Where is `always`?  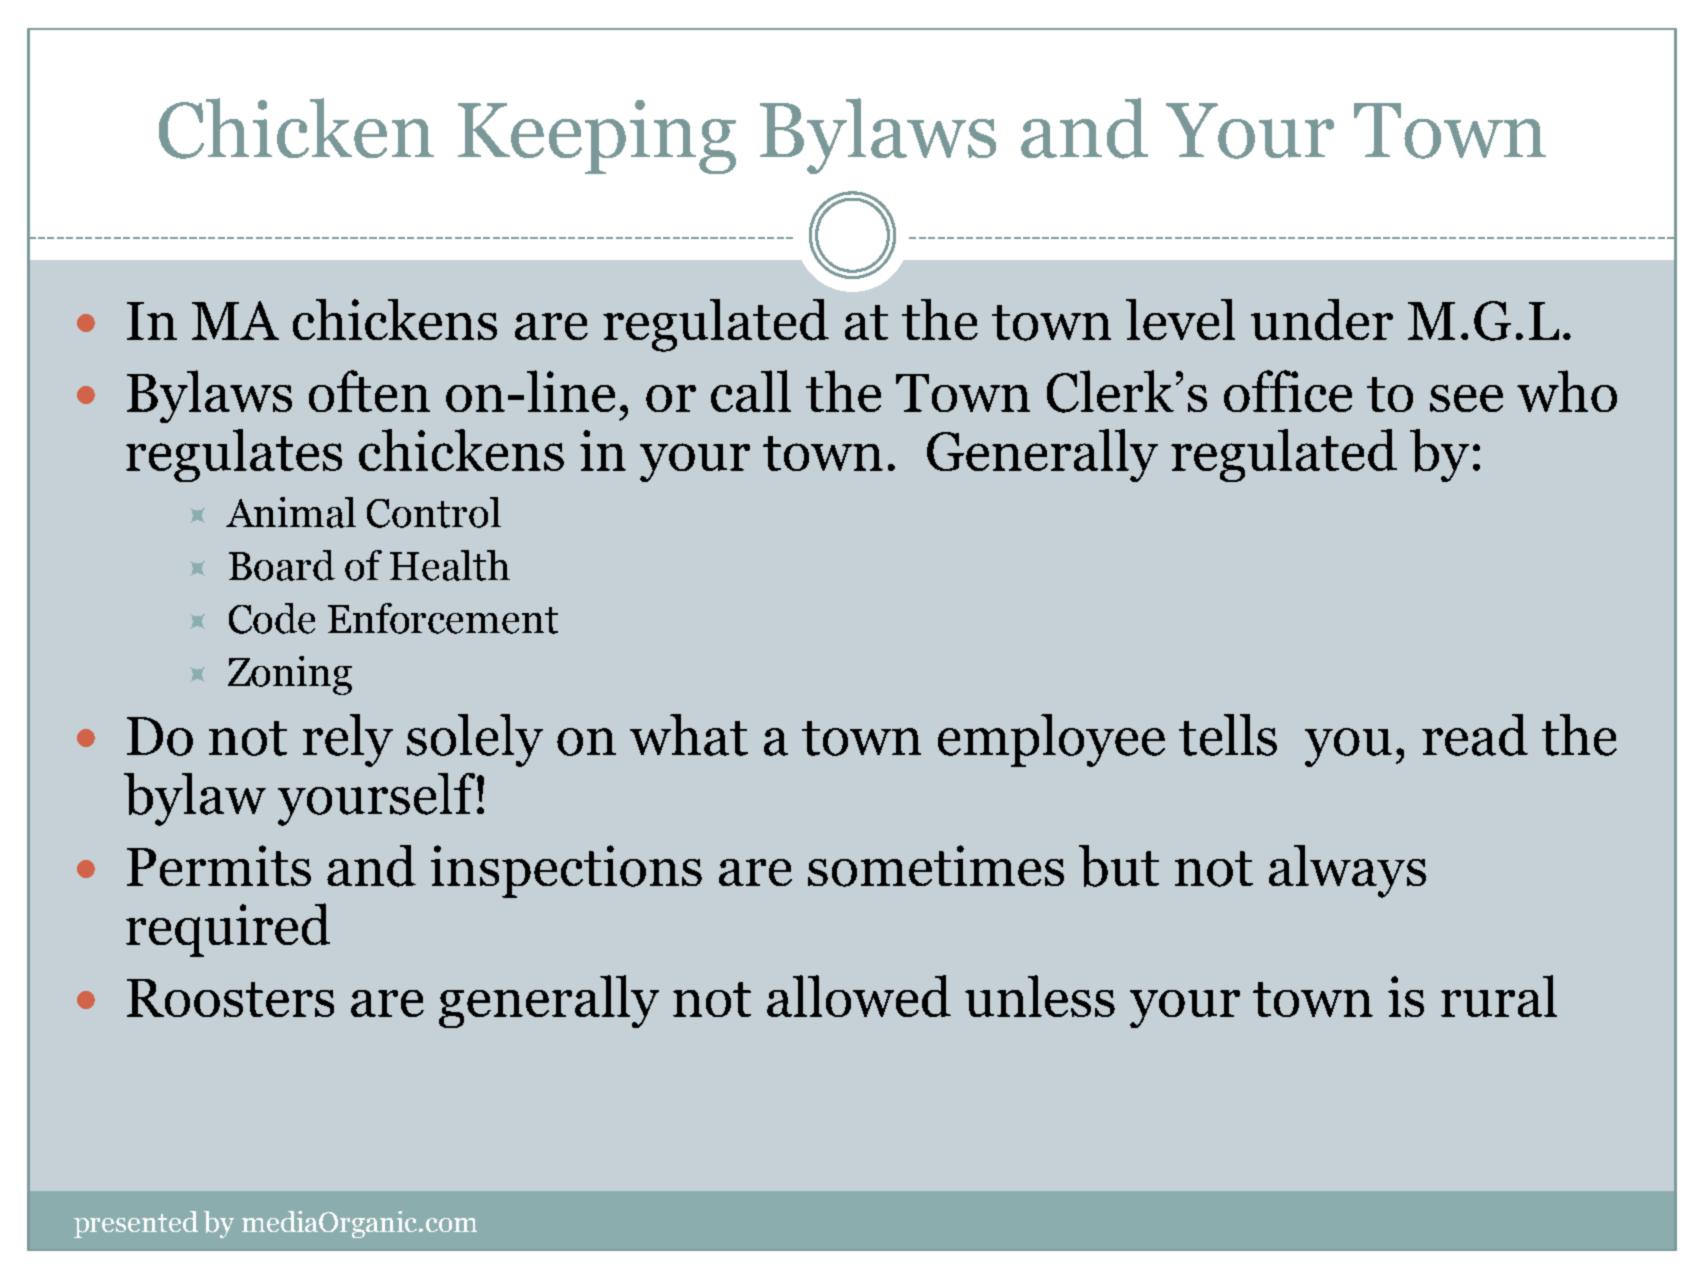 always is located at coordinates (1347, 871).
